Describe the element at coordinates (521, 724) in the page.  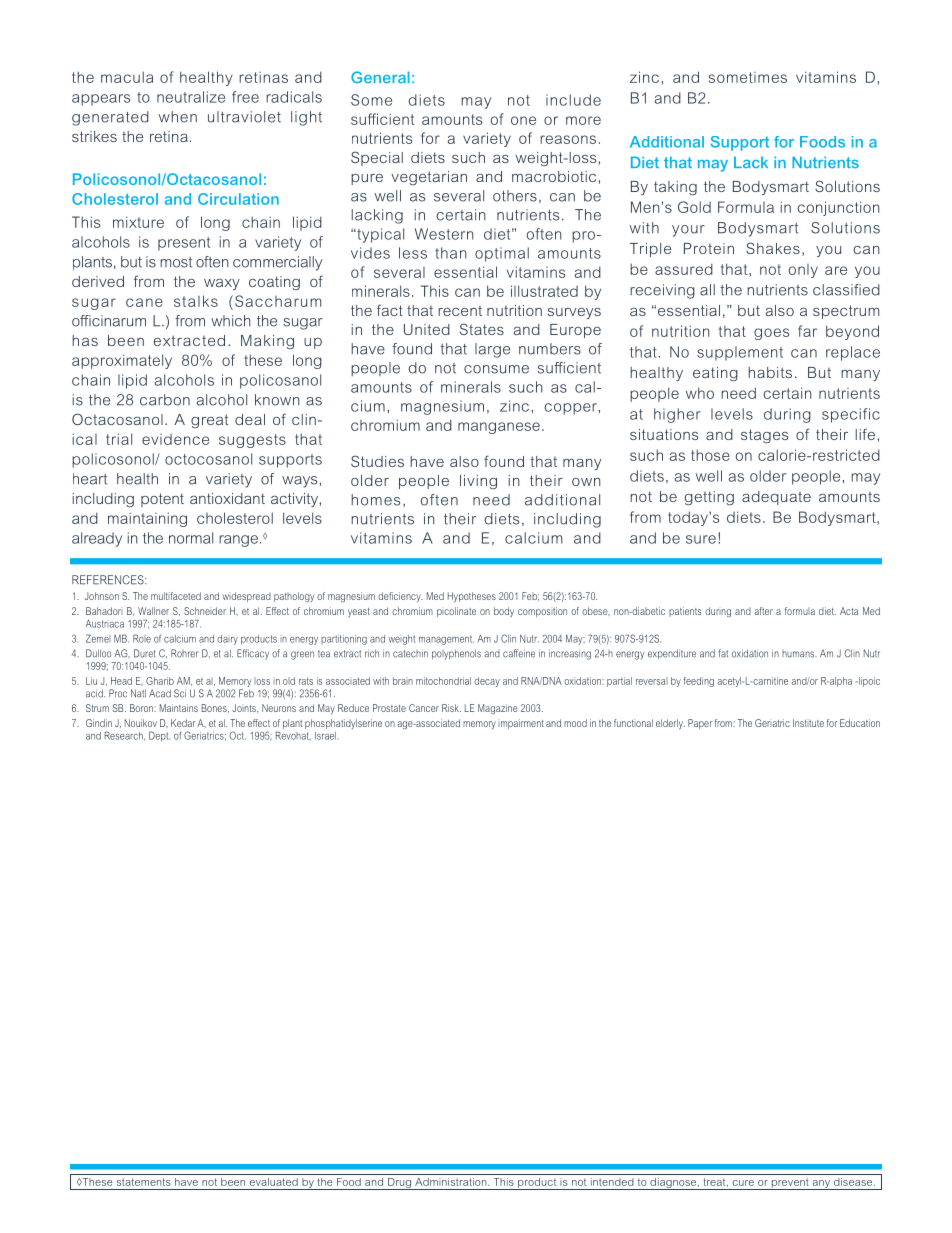
I see `impairment` at that location.
